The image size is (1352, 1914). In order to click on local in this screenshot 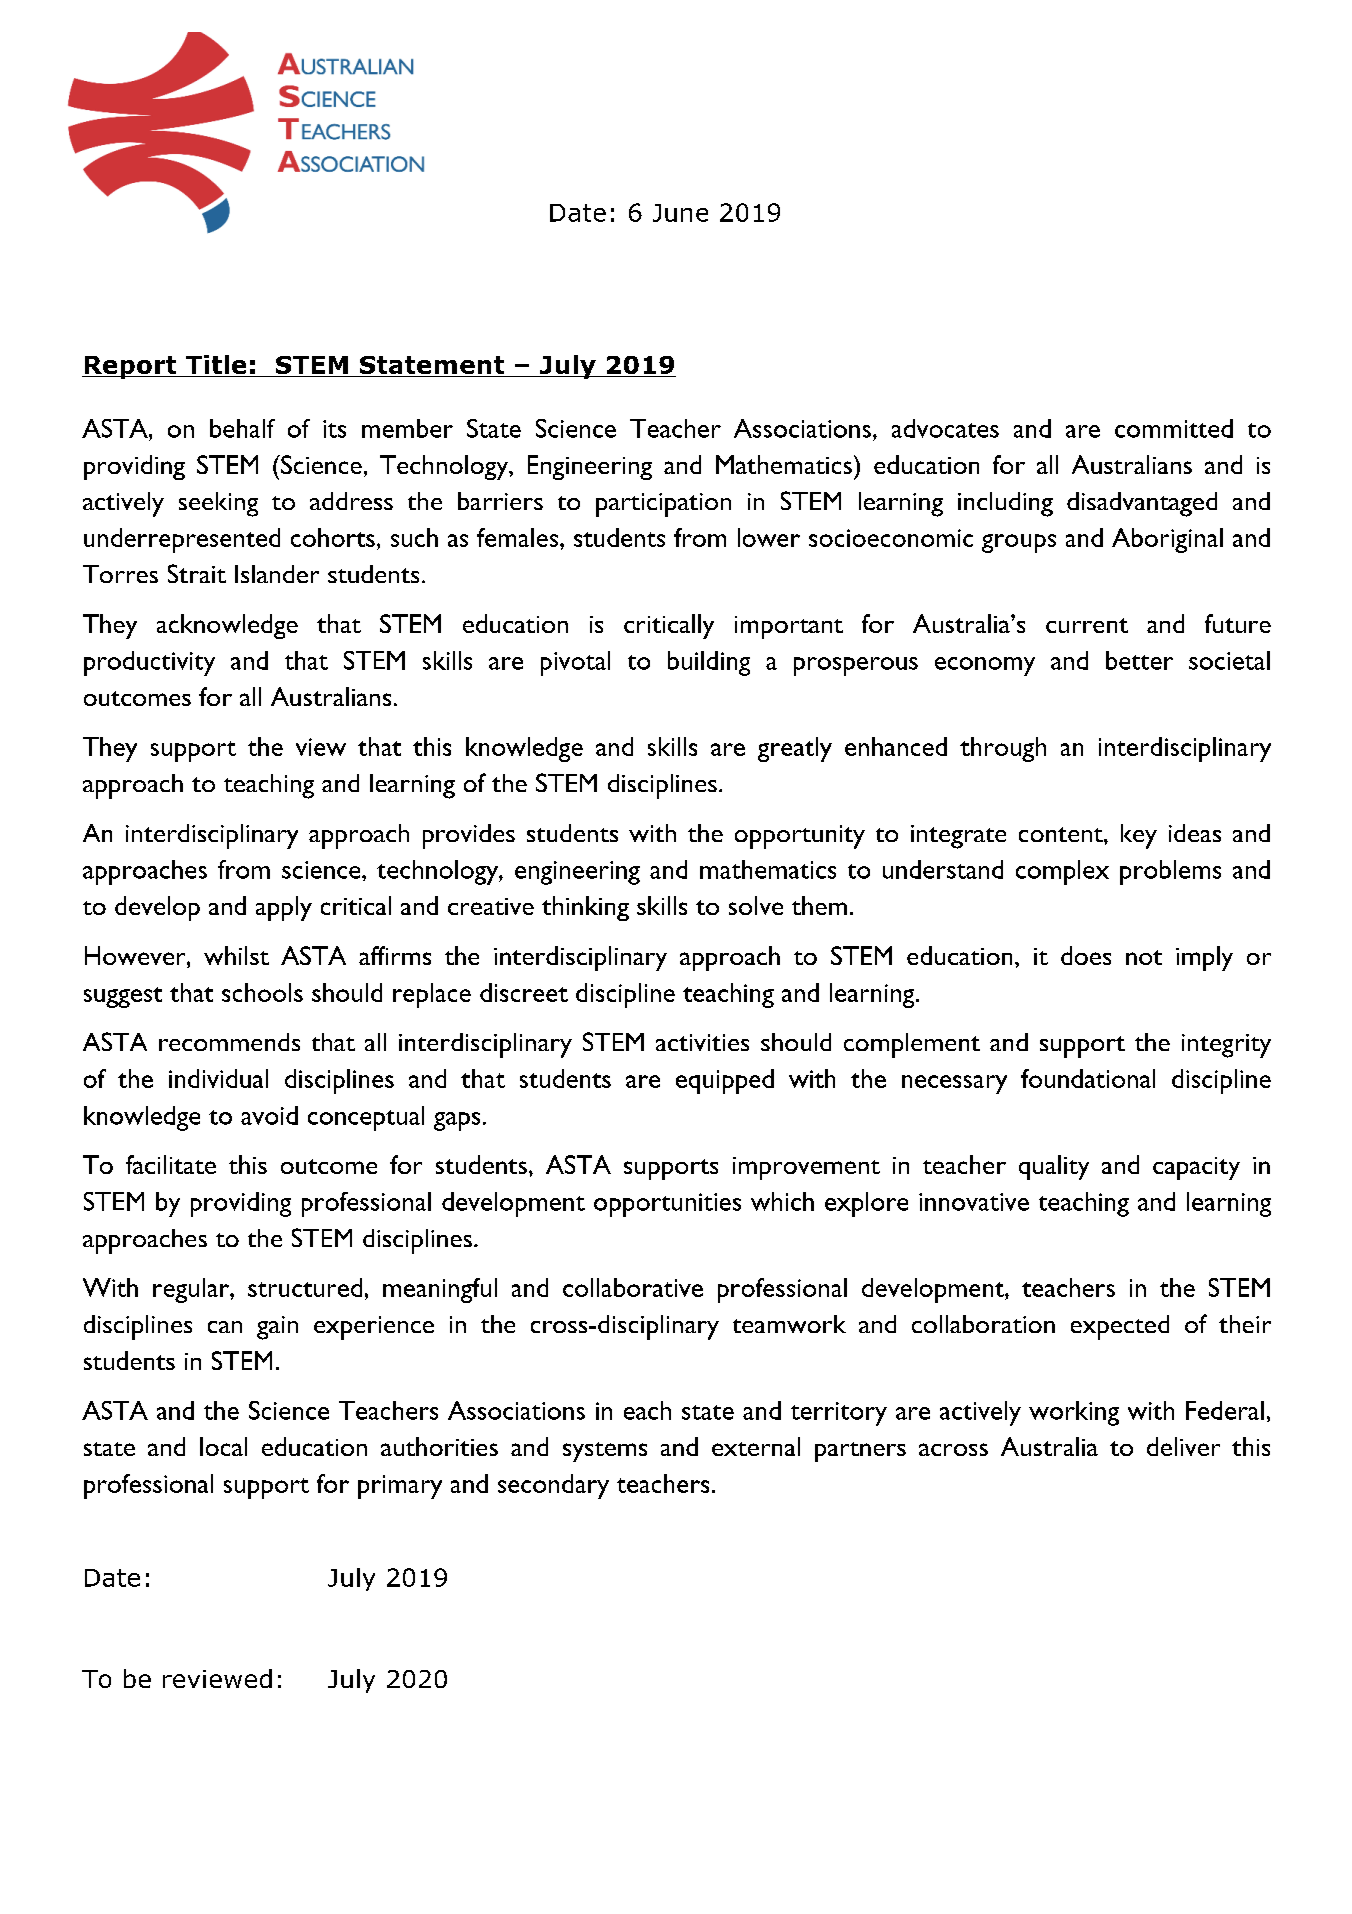, I will do `click(223, 1446)`.
